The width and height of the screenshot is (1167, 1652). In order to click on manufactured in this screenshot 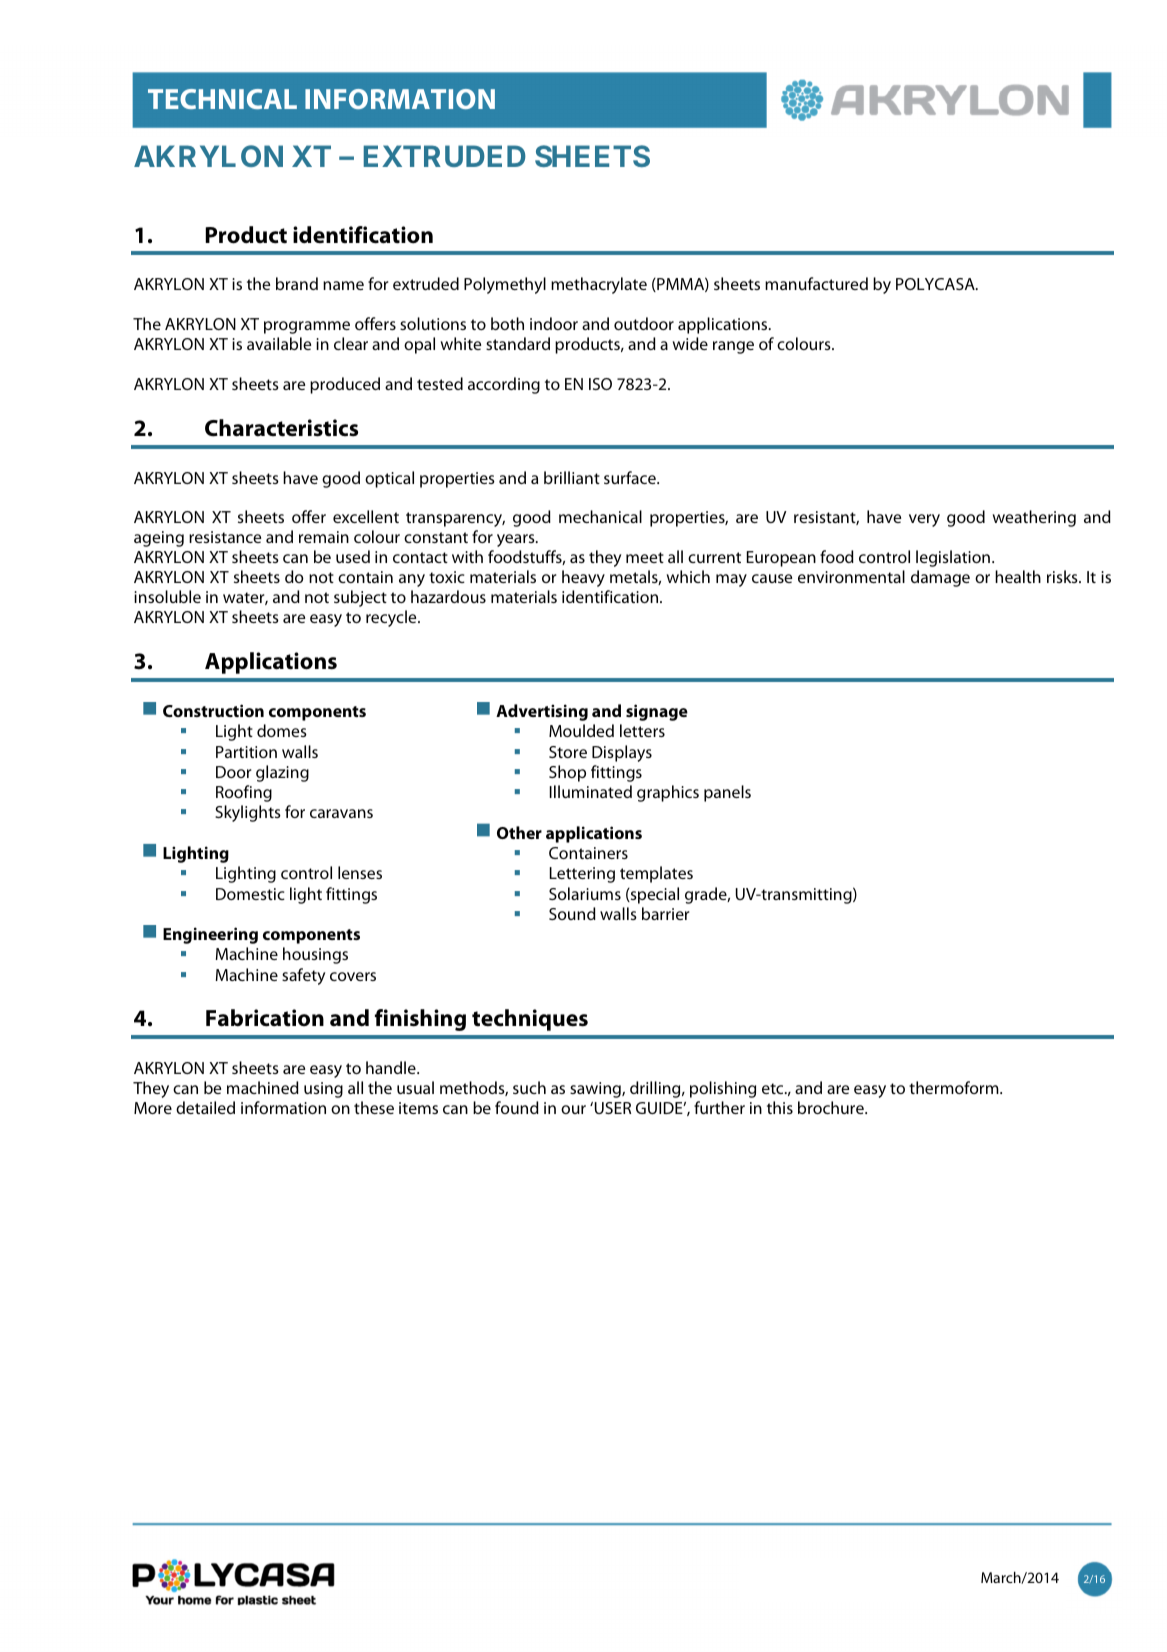, I will do `click(816, 283)`.
